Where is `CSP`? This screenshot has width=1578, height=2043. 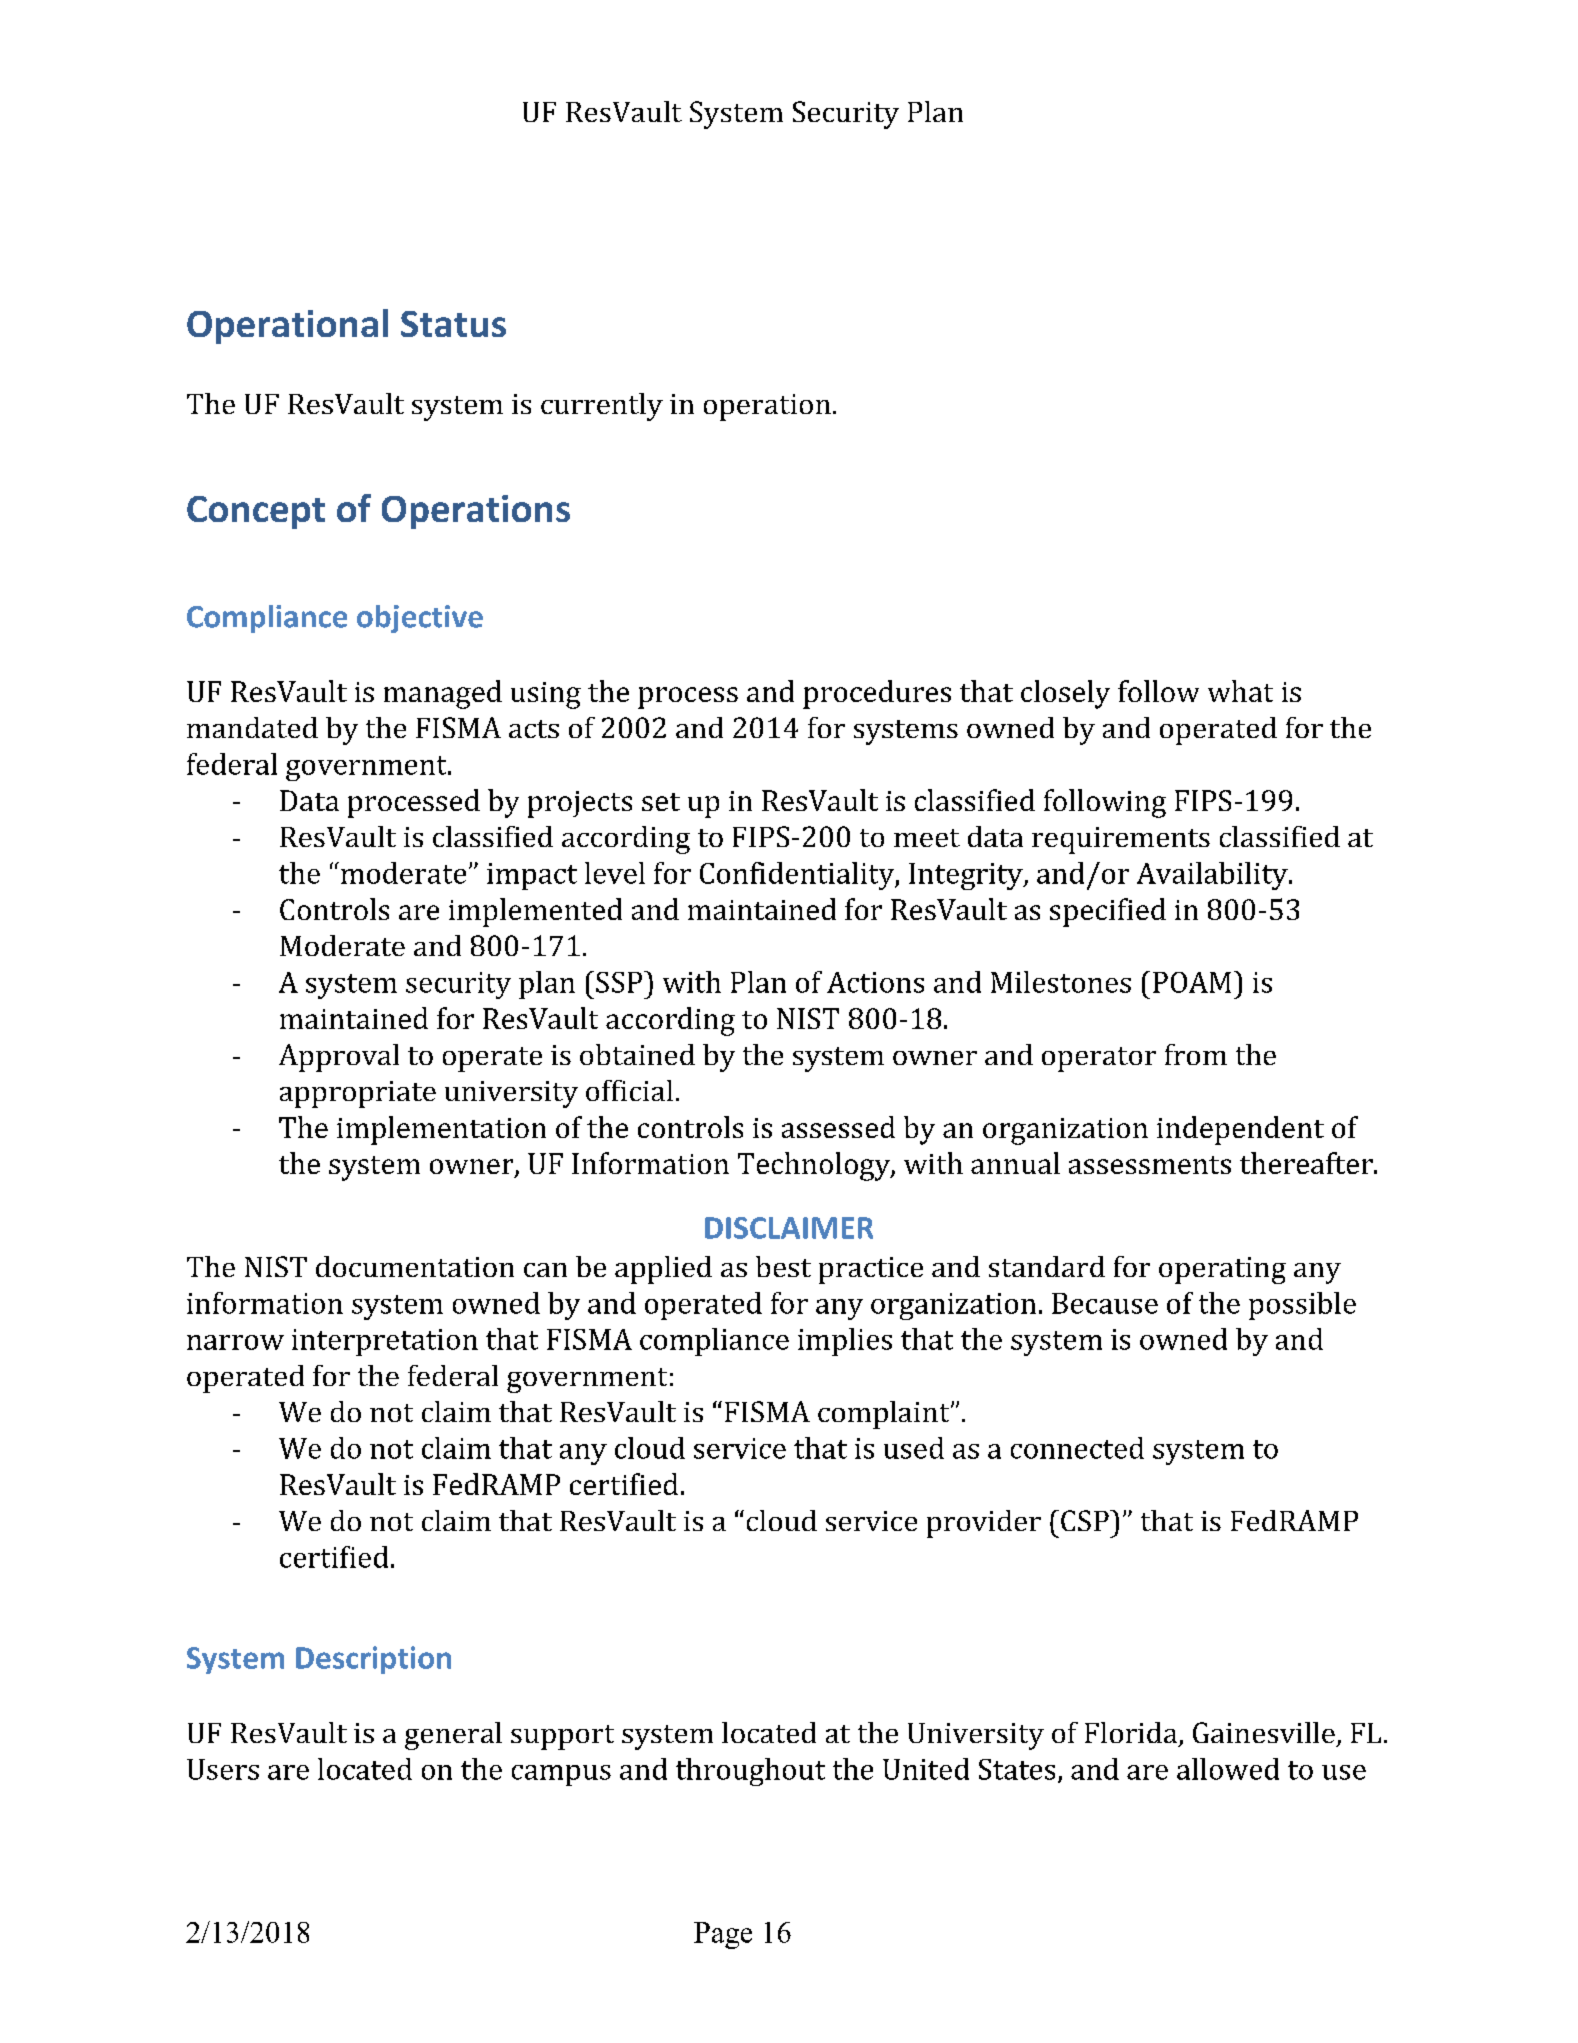
CSP is located at coordinates (1086, 1520).
